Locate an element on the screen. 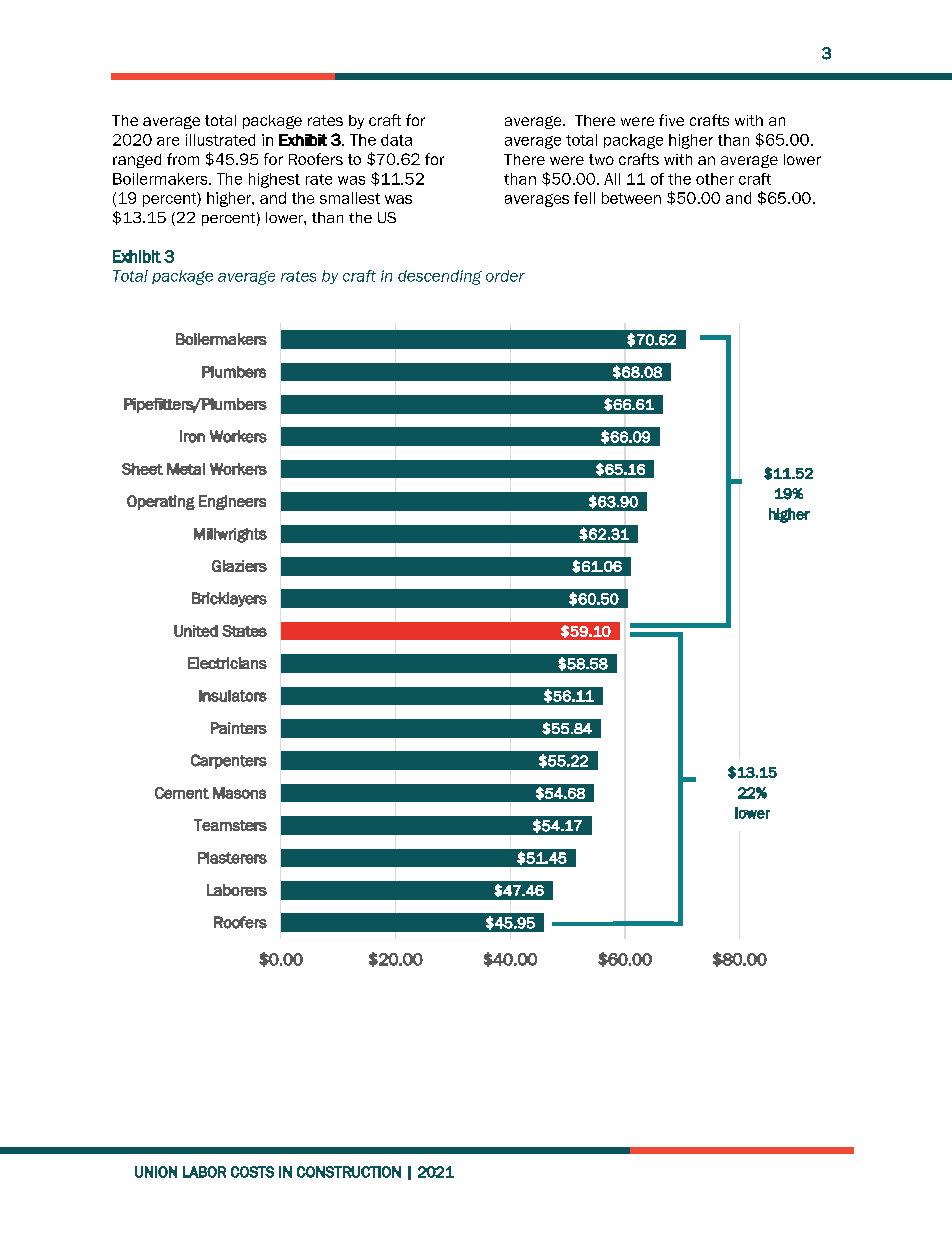 The image size is (952, 1233). five is located at coordinates (671, 120).
